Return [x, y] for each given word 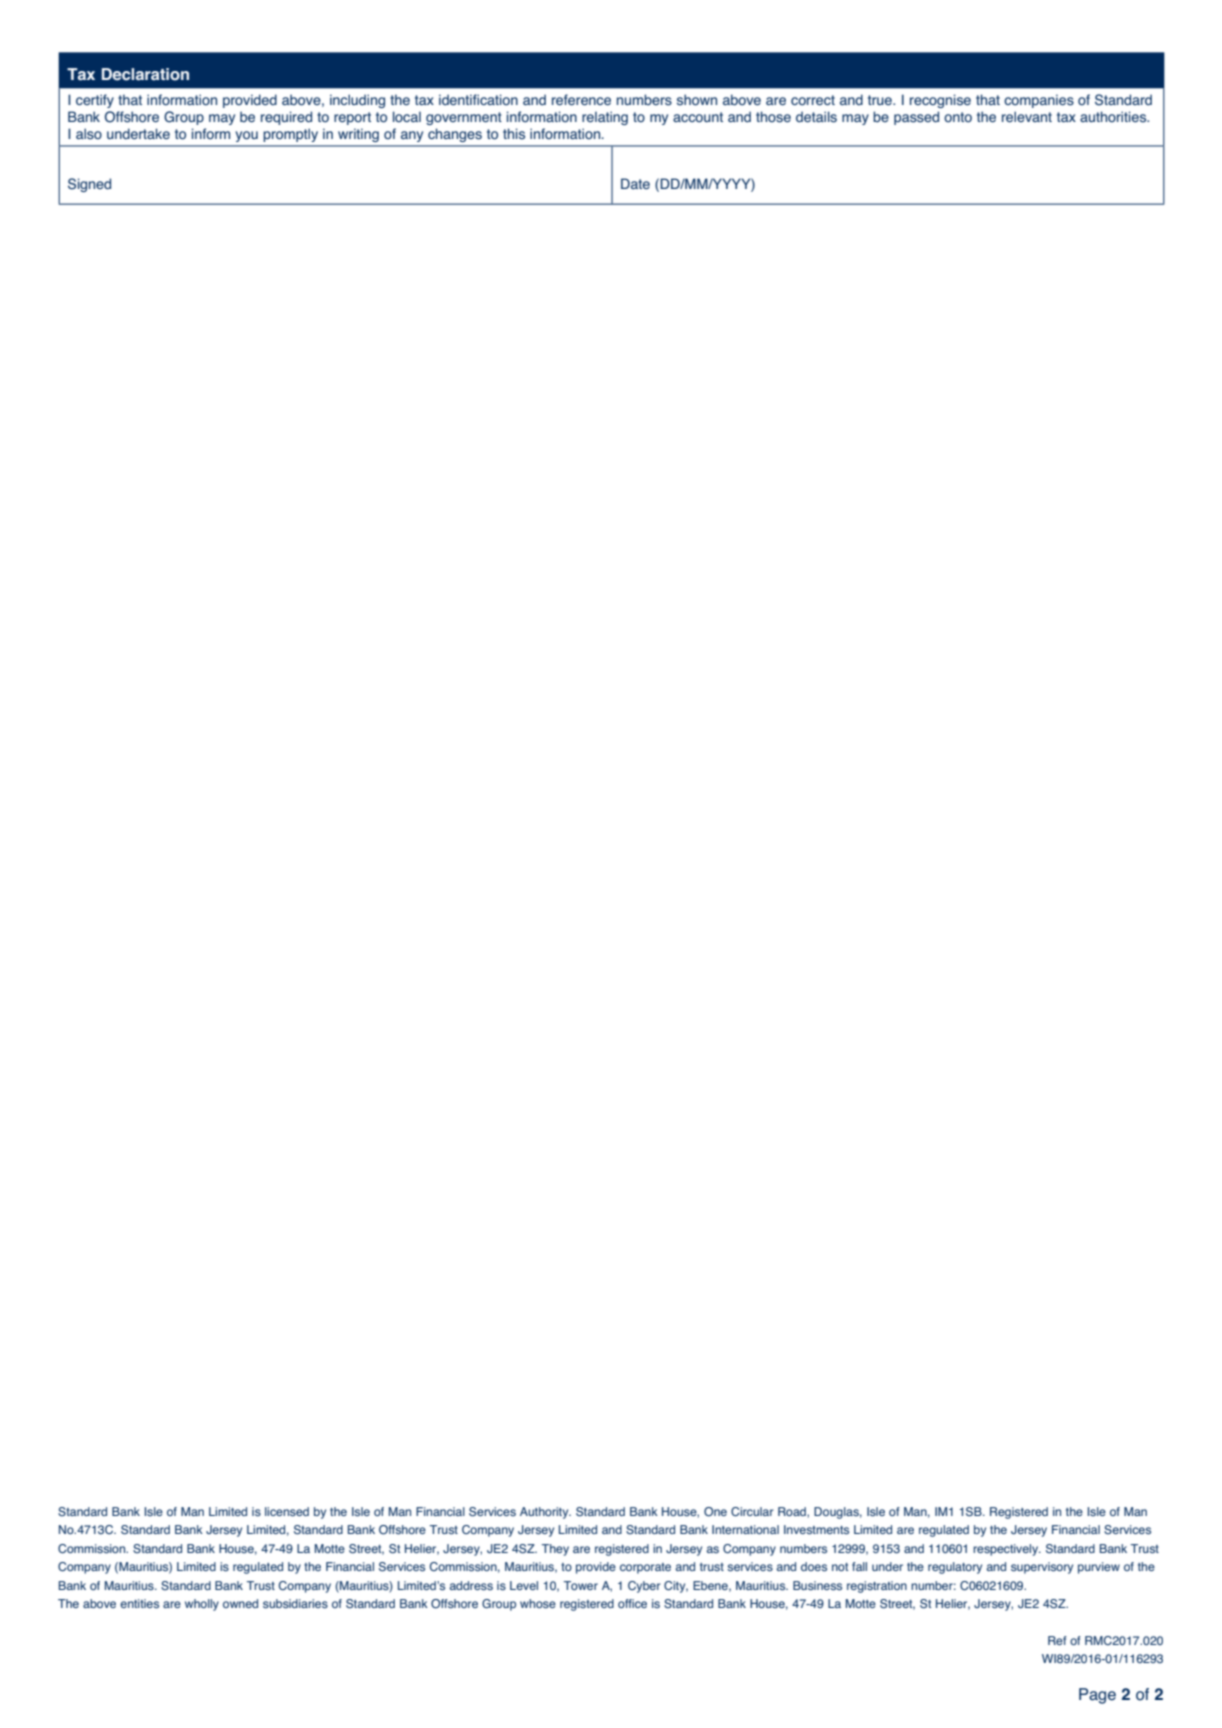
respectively [1007, 1550]
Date [635, 184]
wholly [202, 1605]
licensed [287, 1512]
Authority [545, 1513]
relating [605, 118]
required [286, 118]
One [715, 1512]
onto [958, 117]
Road [793, 1512]
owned [240, 1603]
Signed [89, 185]
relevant [1027, 117]
